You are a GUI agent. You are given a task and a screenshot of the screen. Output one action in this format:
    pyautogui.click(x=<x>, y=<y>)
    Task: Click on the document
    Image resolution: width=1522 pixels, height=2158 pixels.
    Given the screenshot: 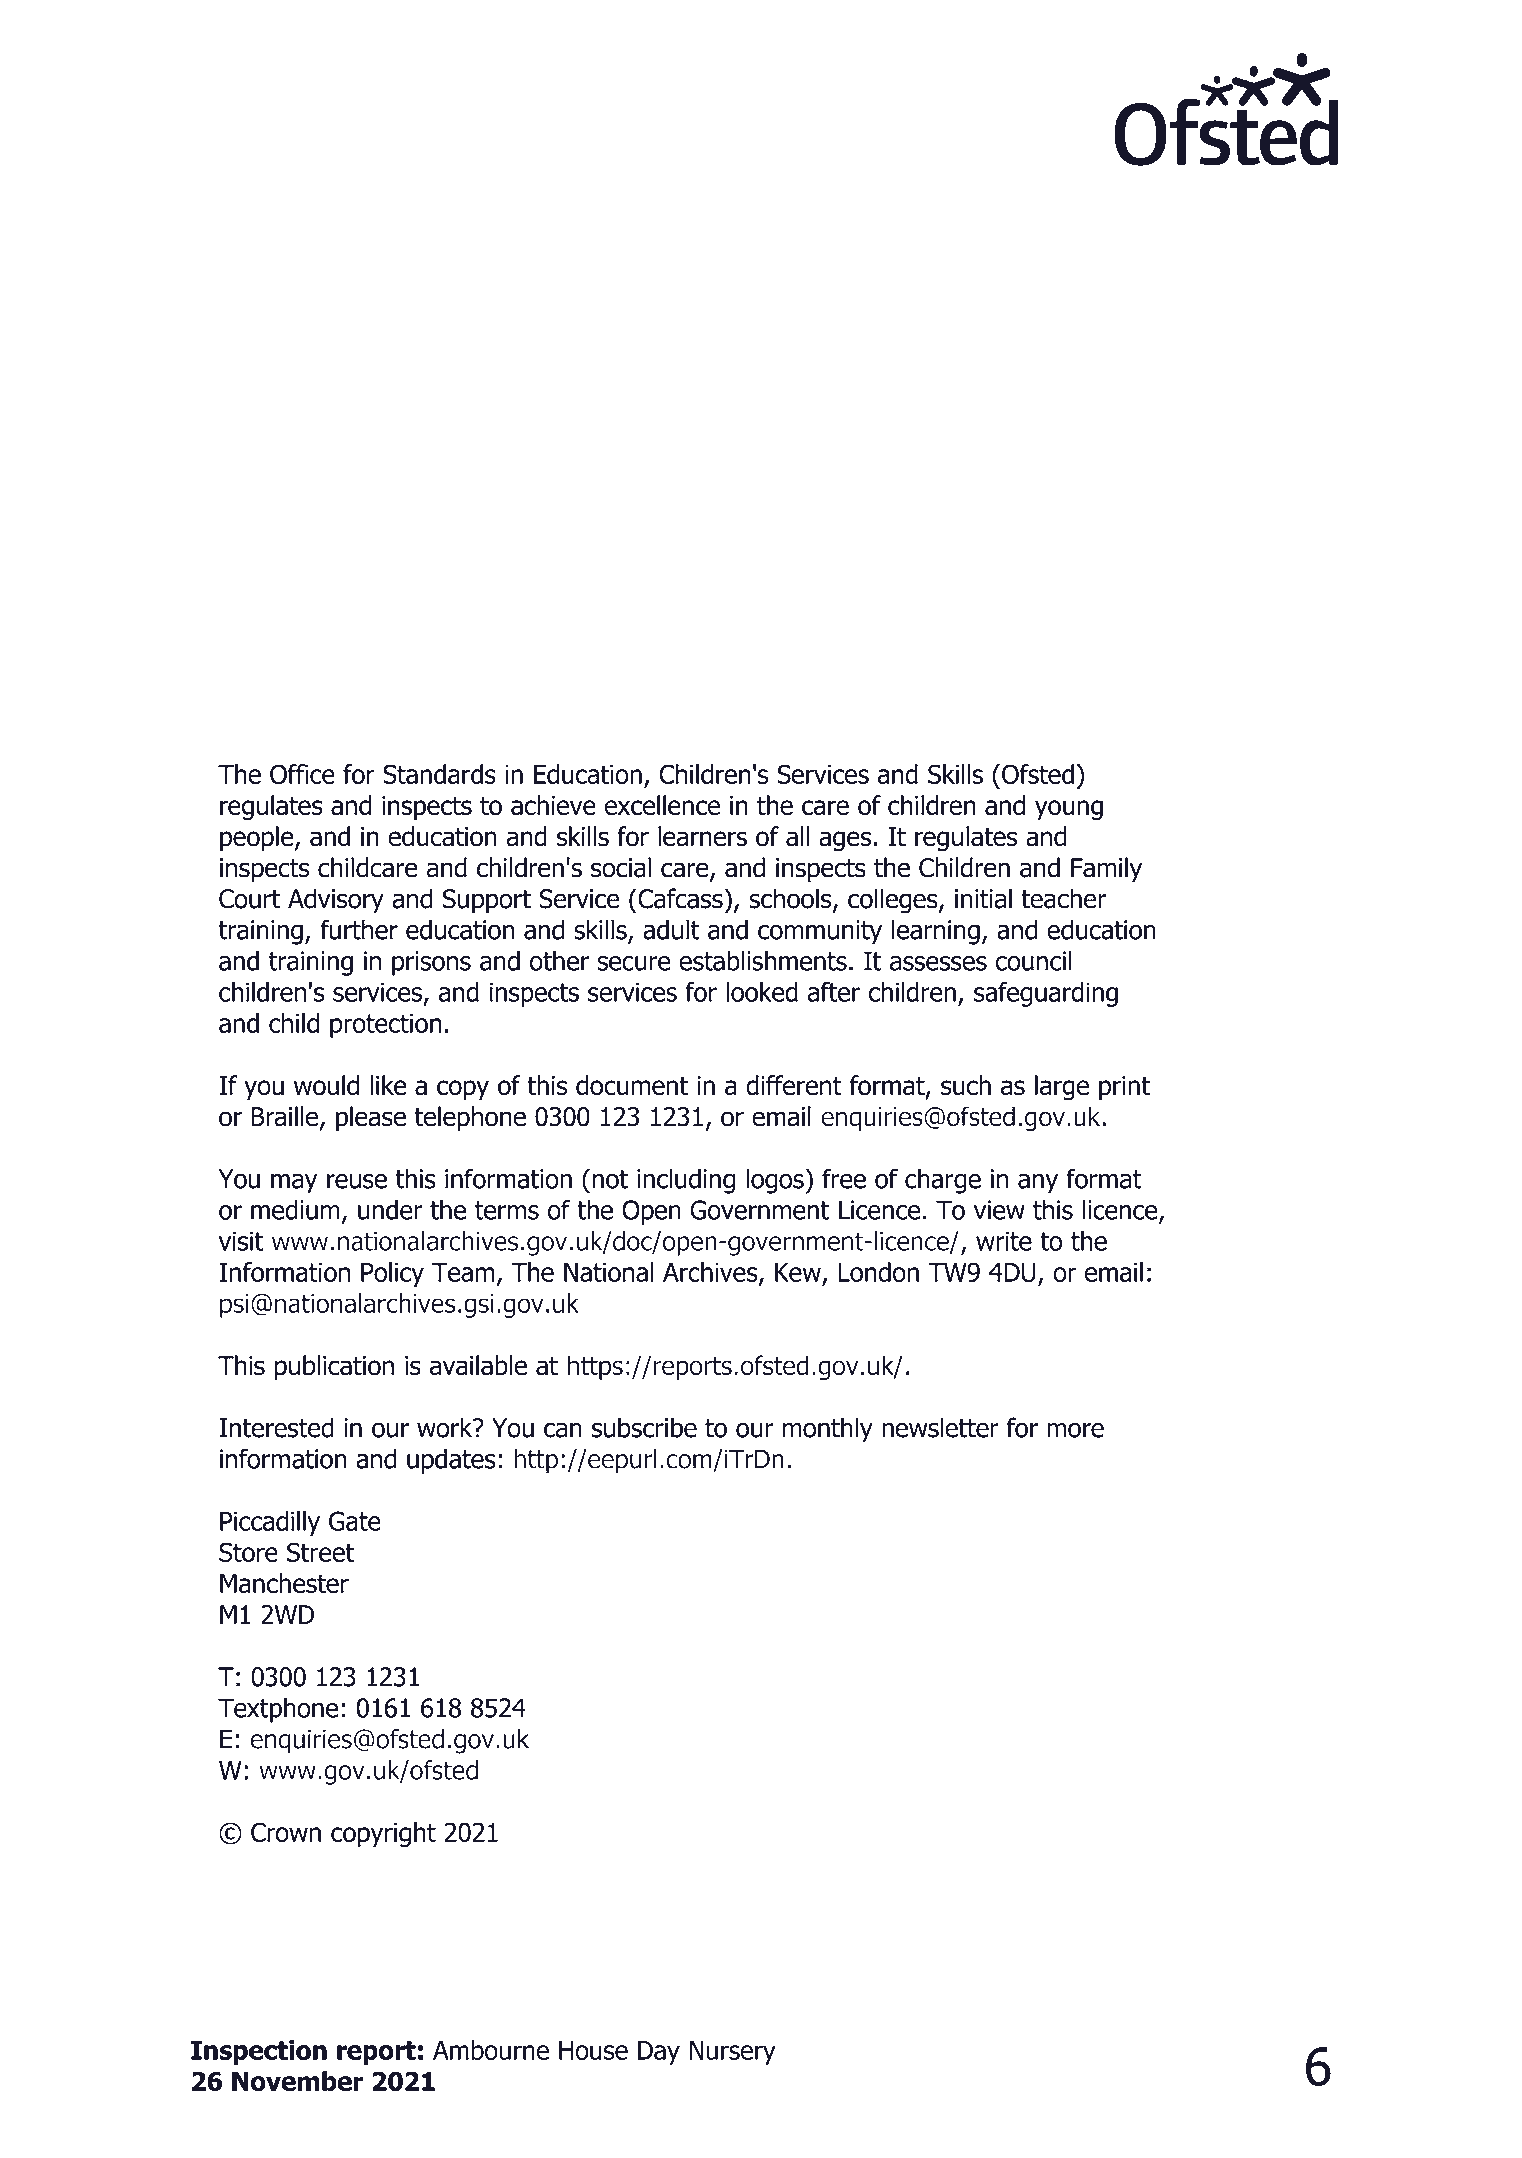 What is the action you would take?
    pyautogui.click(x=632, y=1085)
